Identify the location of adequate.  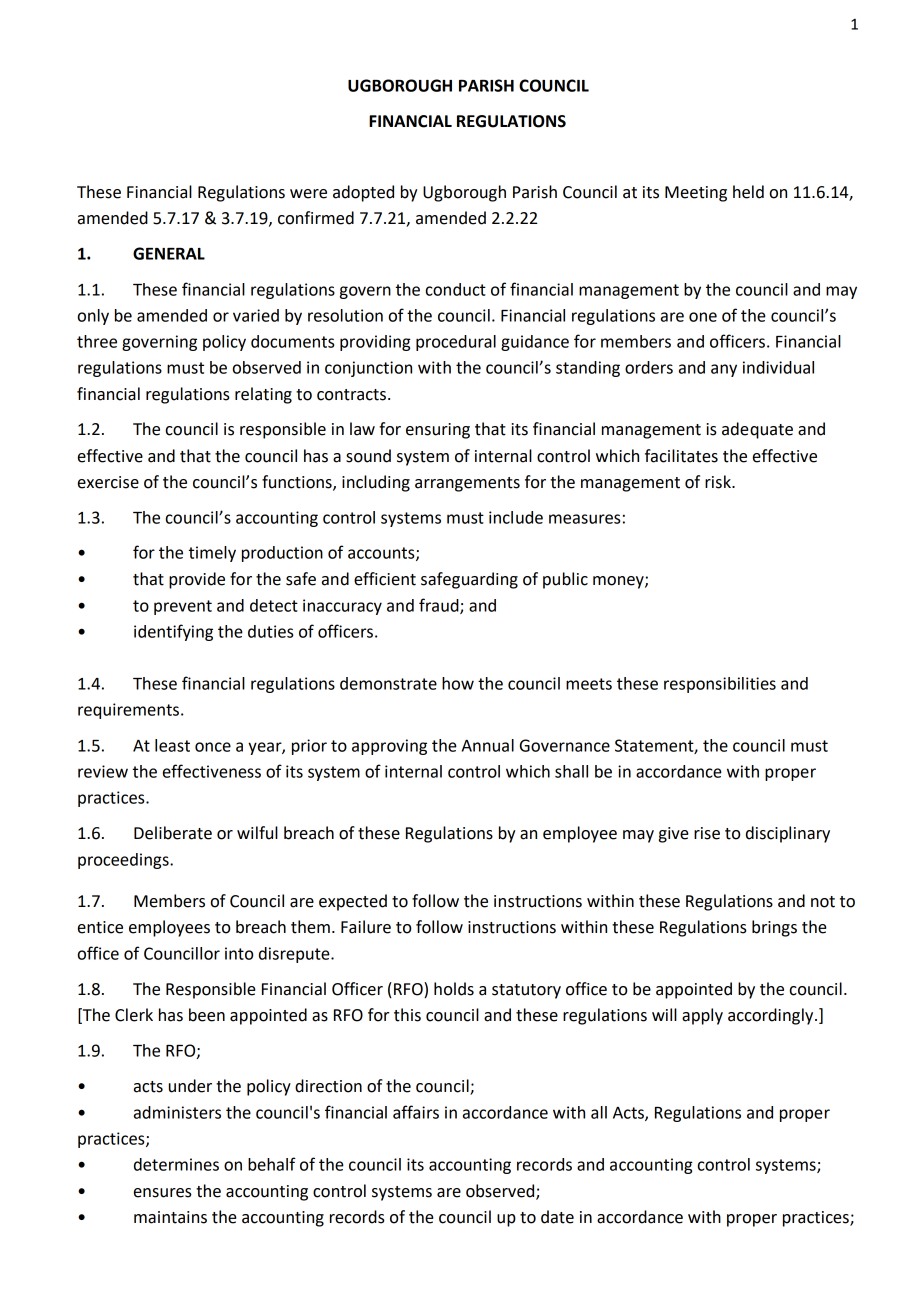
(757, 430).
